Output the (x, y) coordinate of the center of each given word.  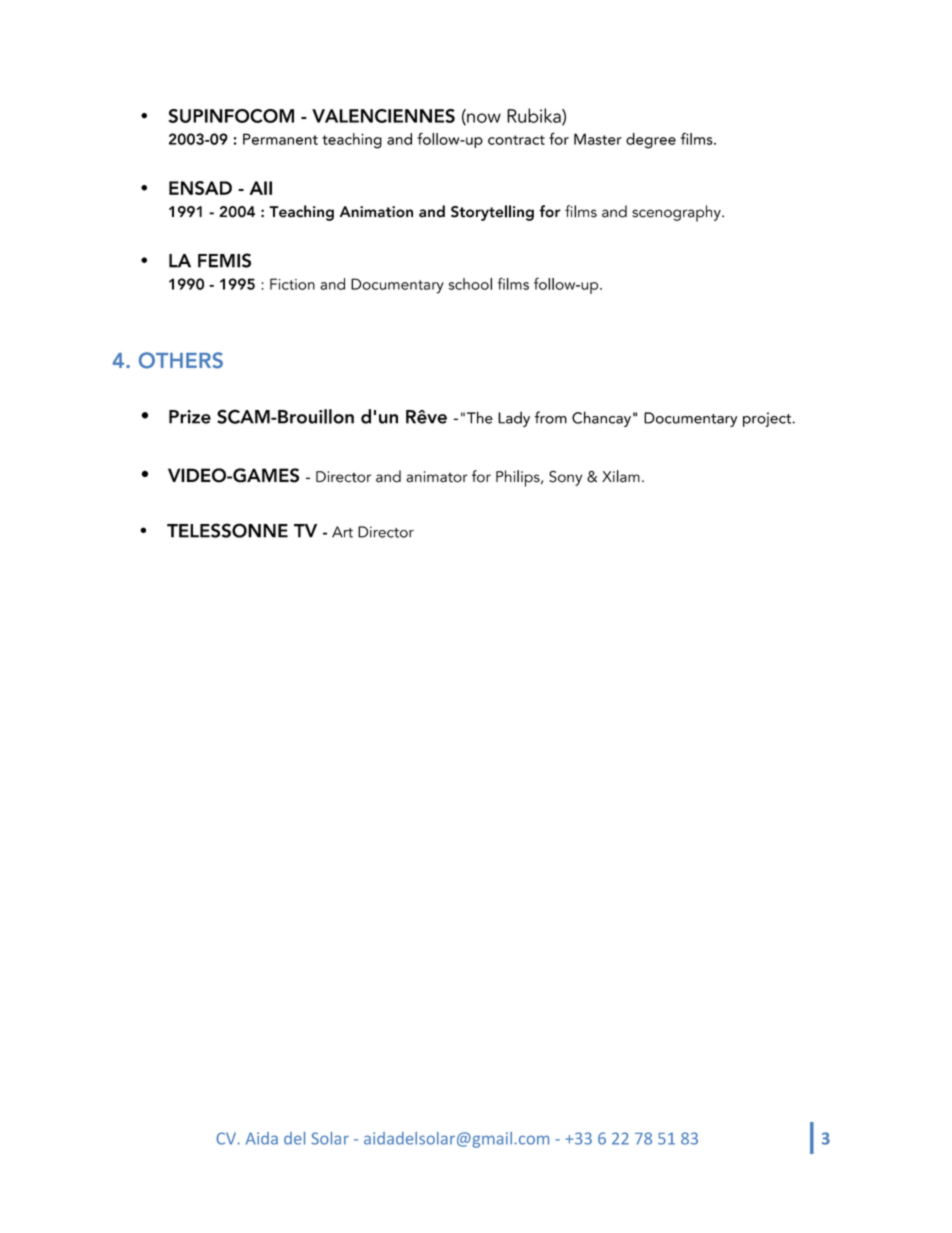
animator (437, 477)
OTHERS (181, 360)
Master (598, 139)
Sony (565, 478)
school (470, 284)
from (551, 417)
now (483, 119)
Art (342, 532)
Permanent (280, 139)
